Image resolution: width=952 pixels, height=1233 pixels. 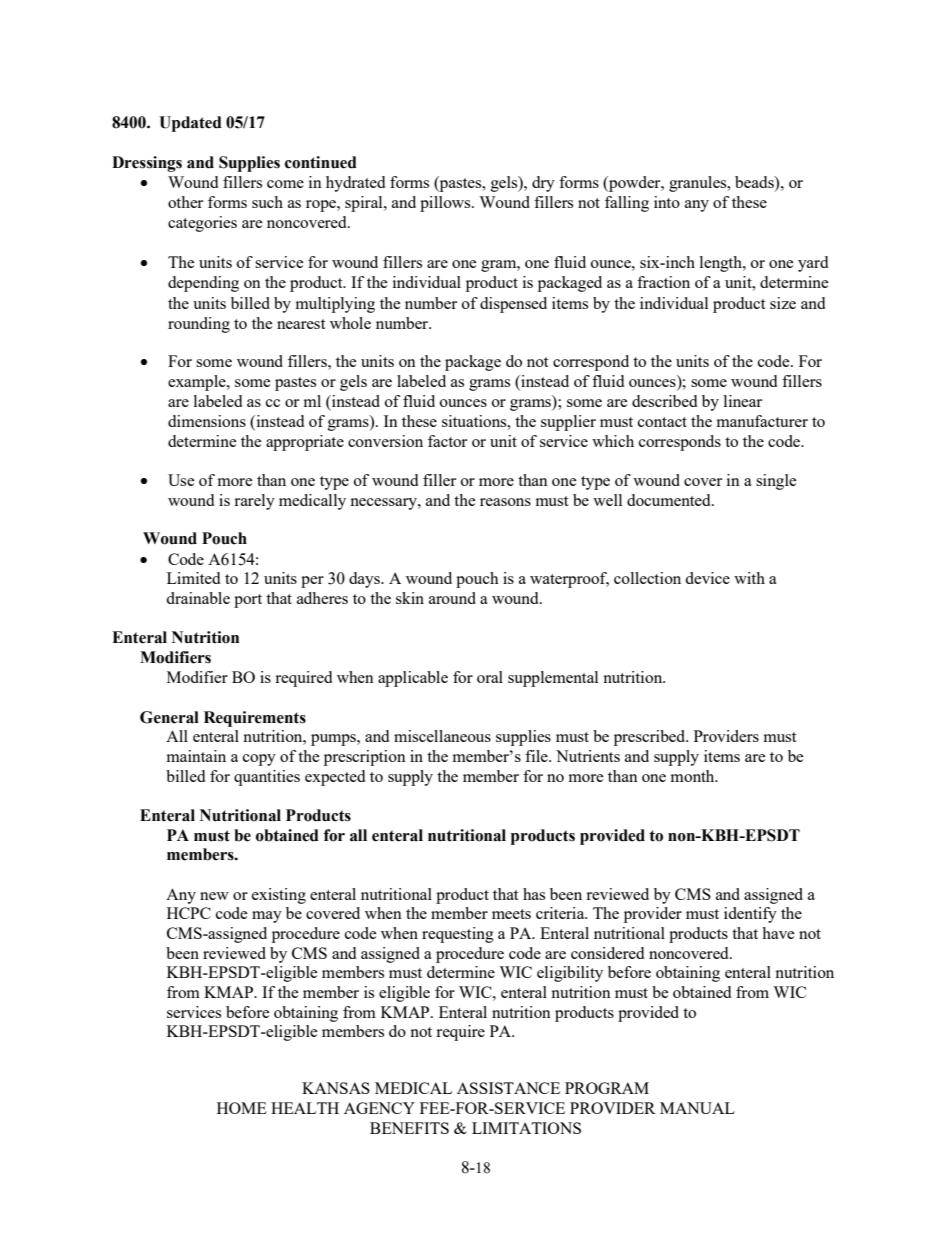 I want to click on new, so click(x=214, y=896).
